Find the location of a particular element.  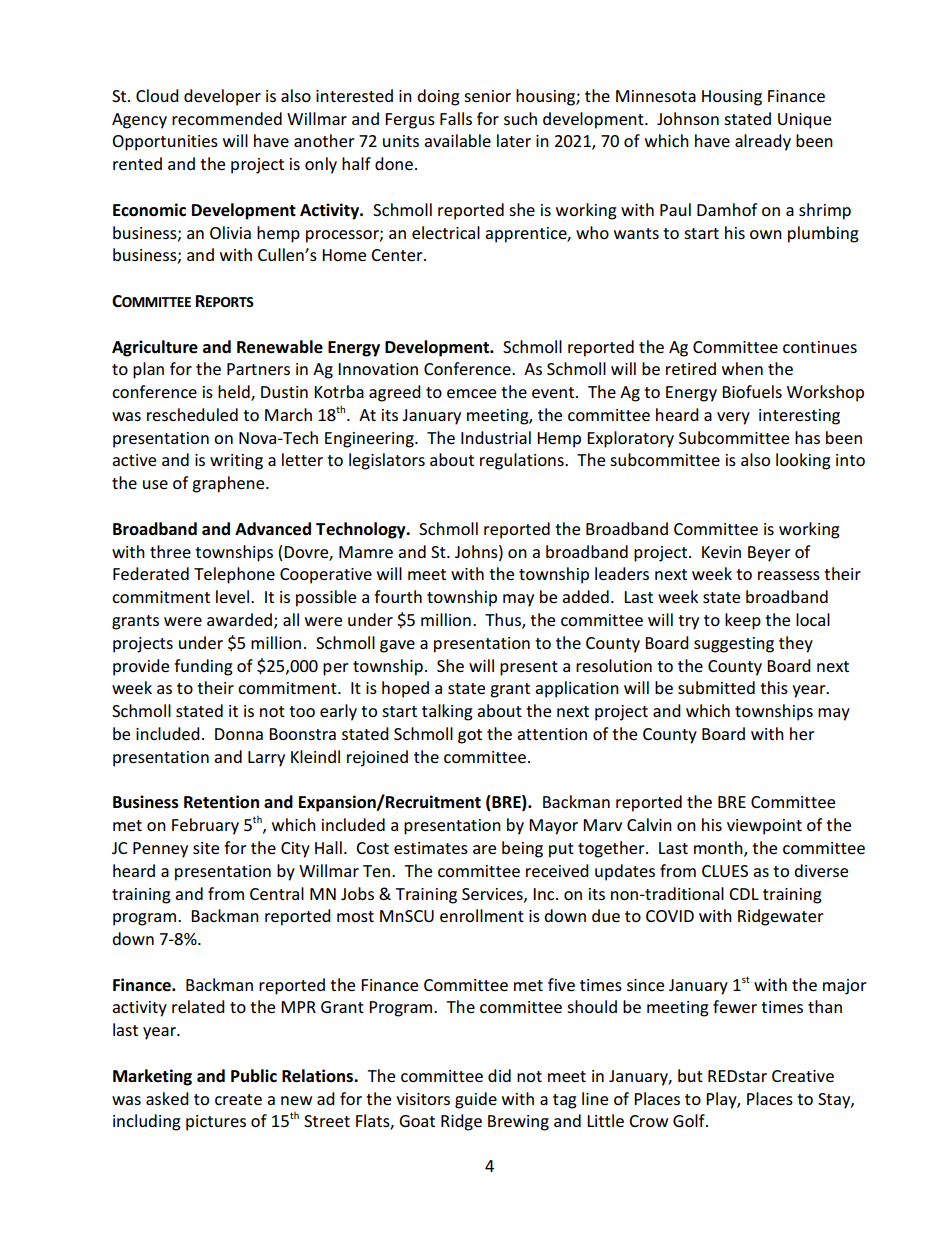

are is located at coordinates (484, 849).
